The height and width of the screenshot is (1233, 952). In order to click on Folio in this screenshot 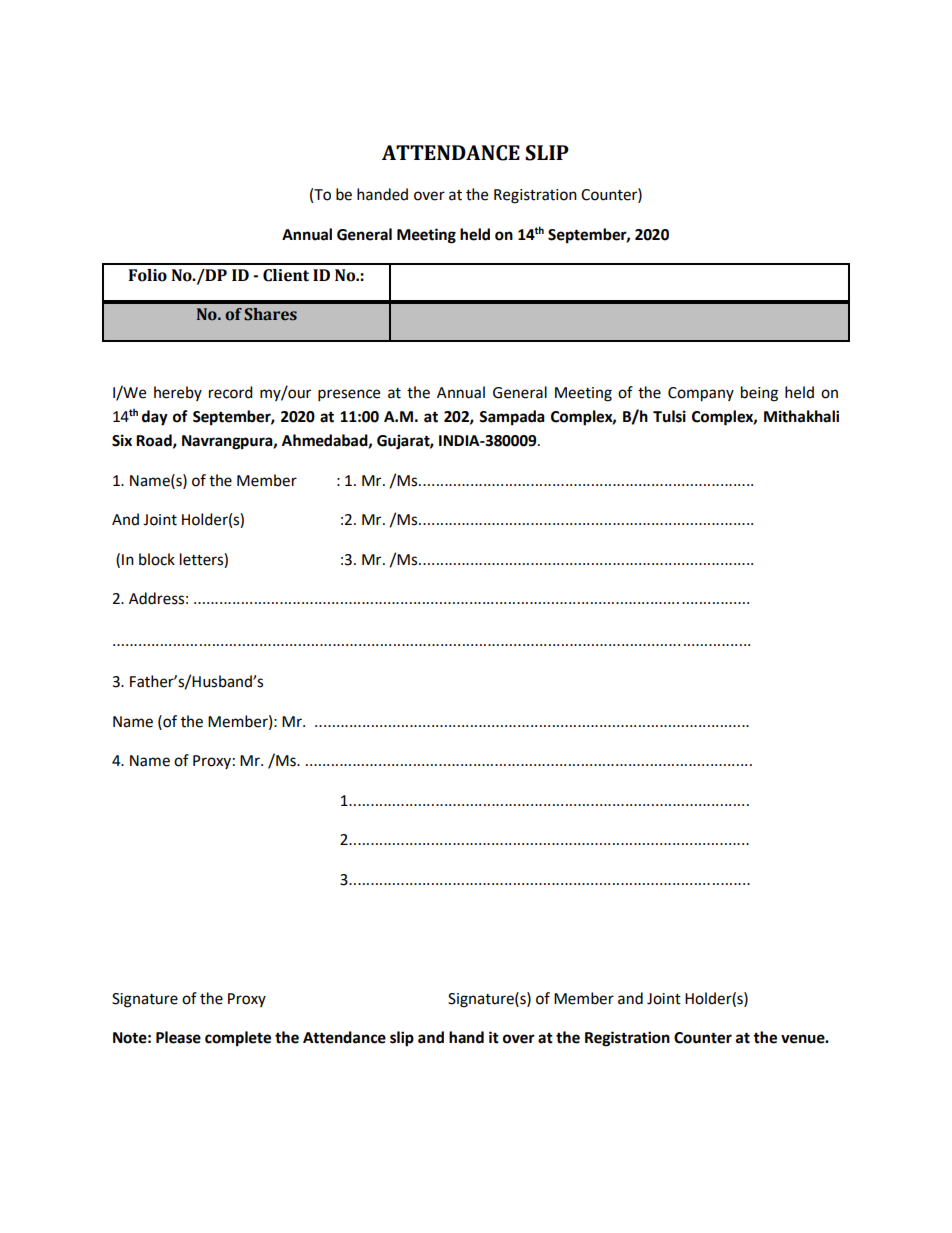, I will do `click(148, 275)`.
